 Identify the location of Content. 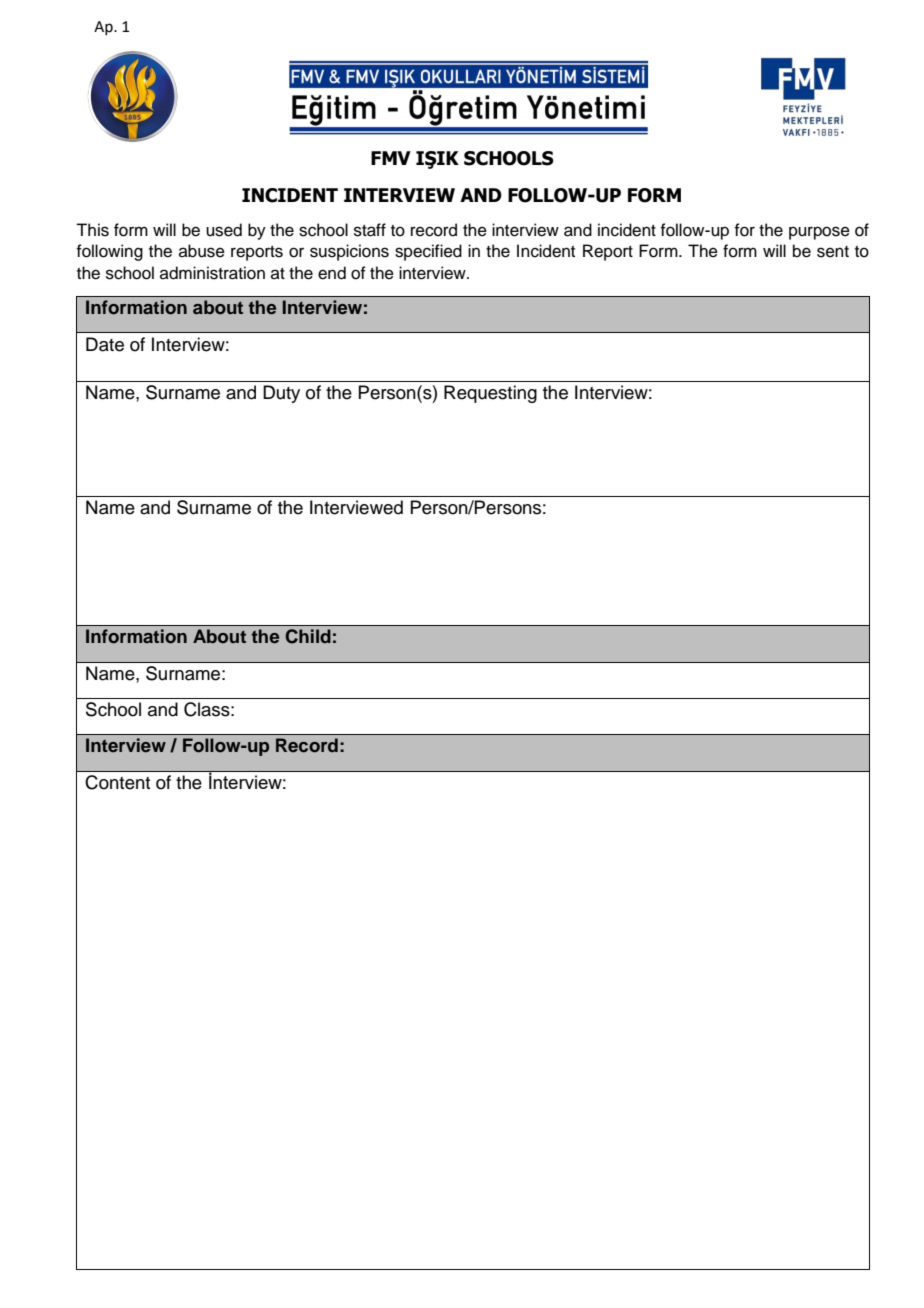
(117, 782).
